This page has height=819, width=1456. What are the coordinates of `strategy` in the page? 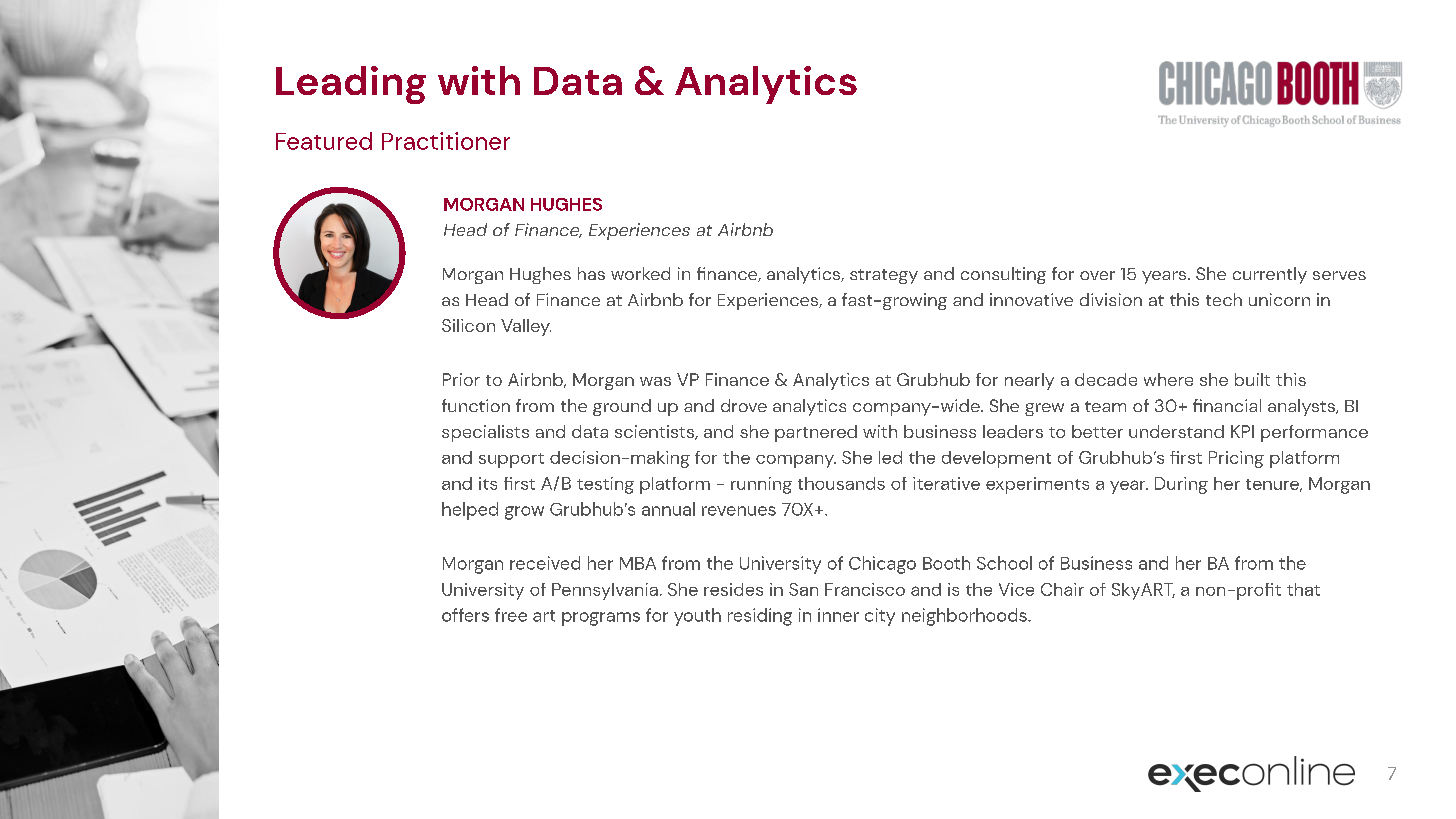 It's located at (884, 276).
